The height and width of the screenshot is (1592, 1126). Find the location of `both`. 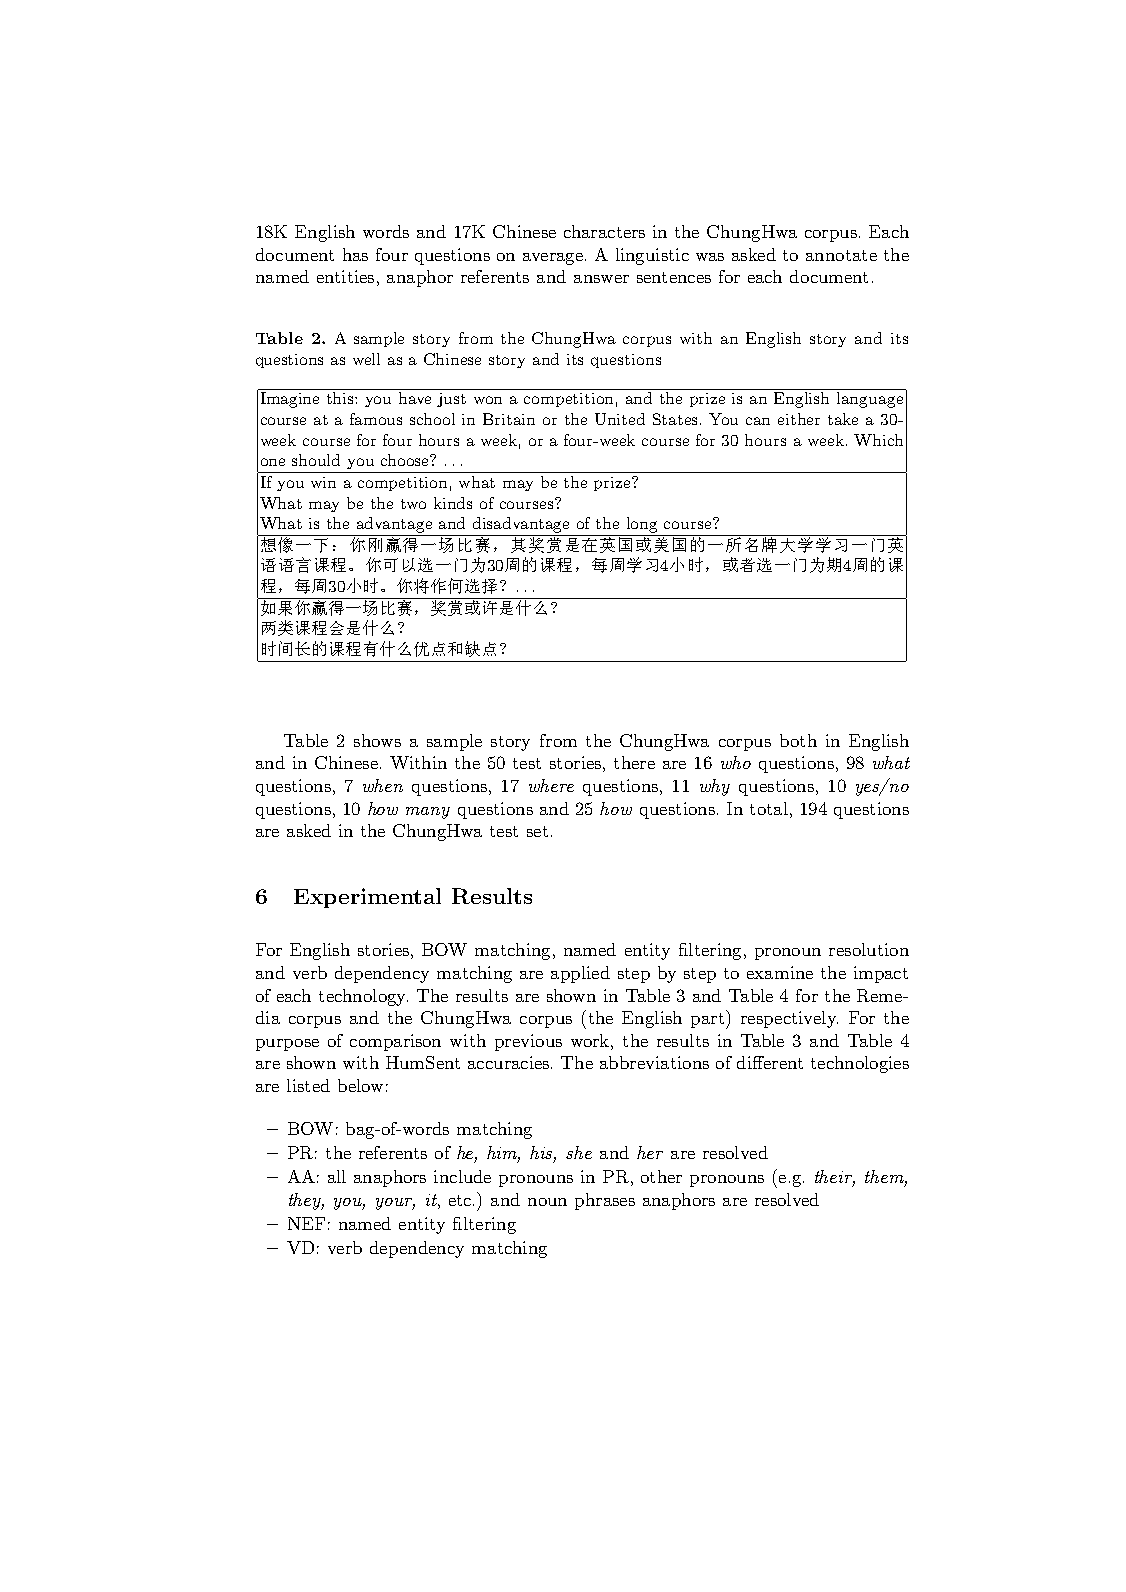

both is located at coordinates (798, 740).
